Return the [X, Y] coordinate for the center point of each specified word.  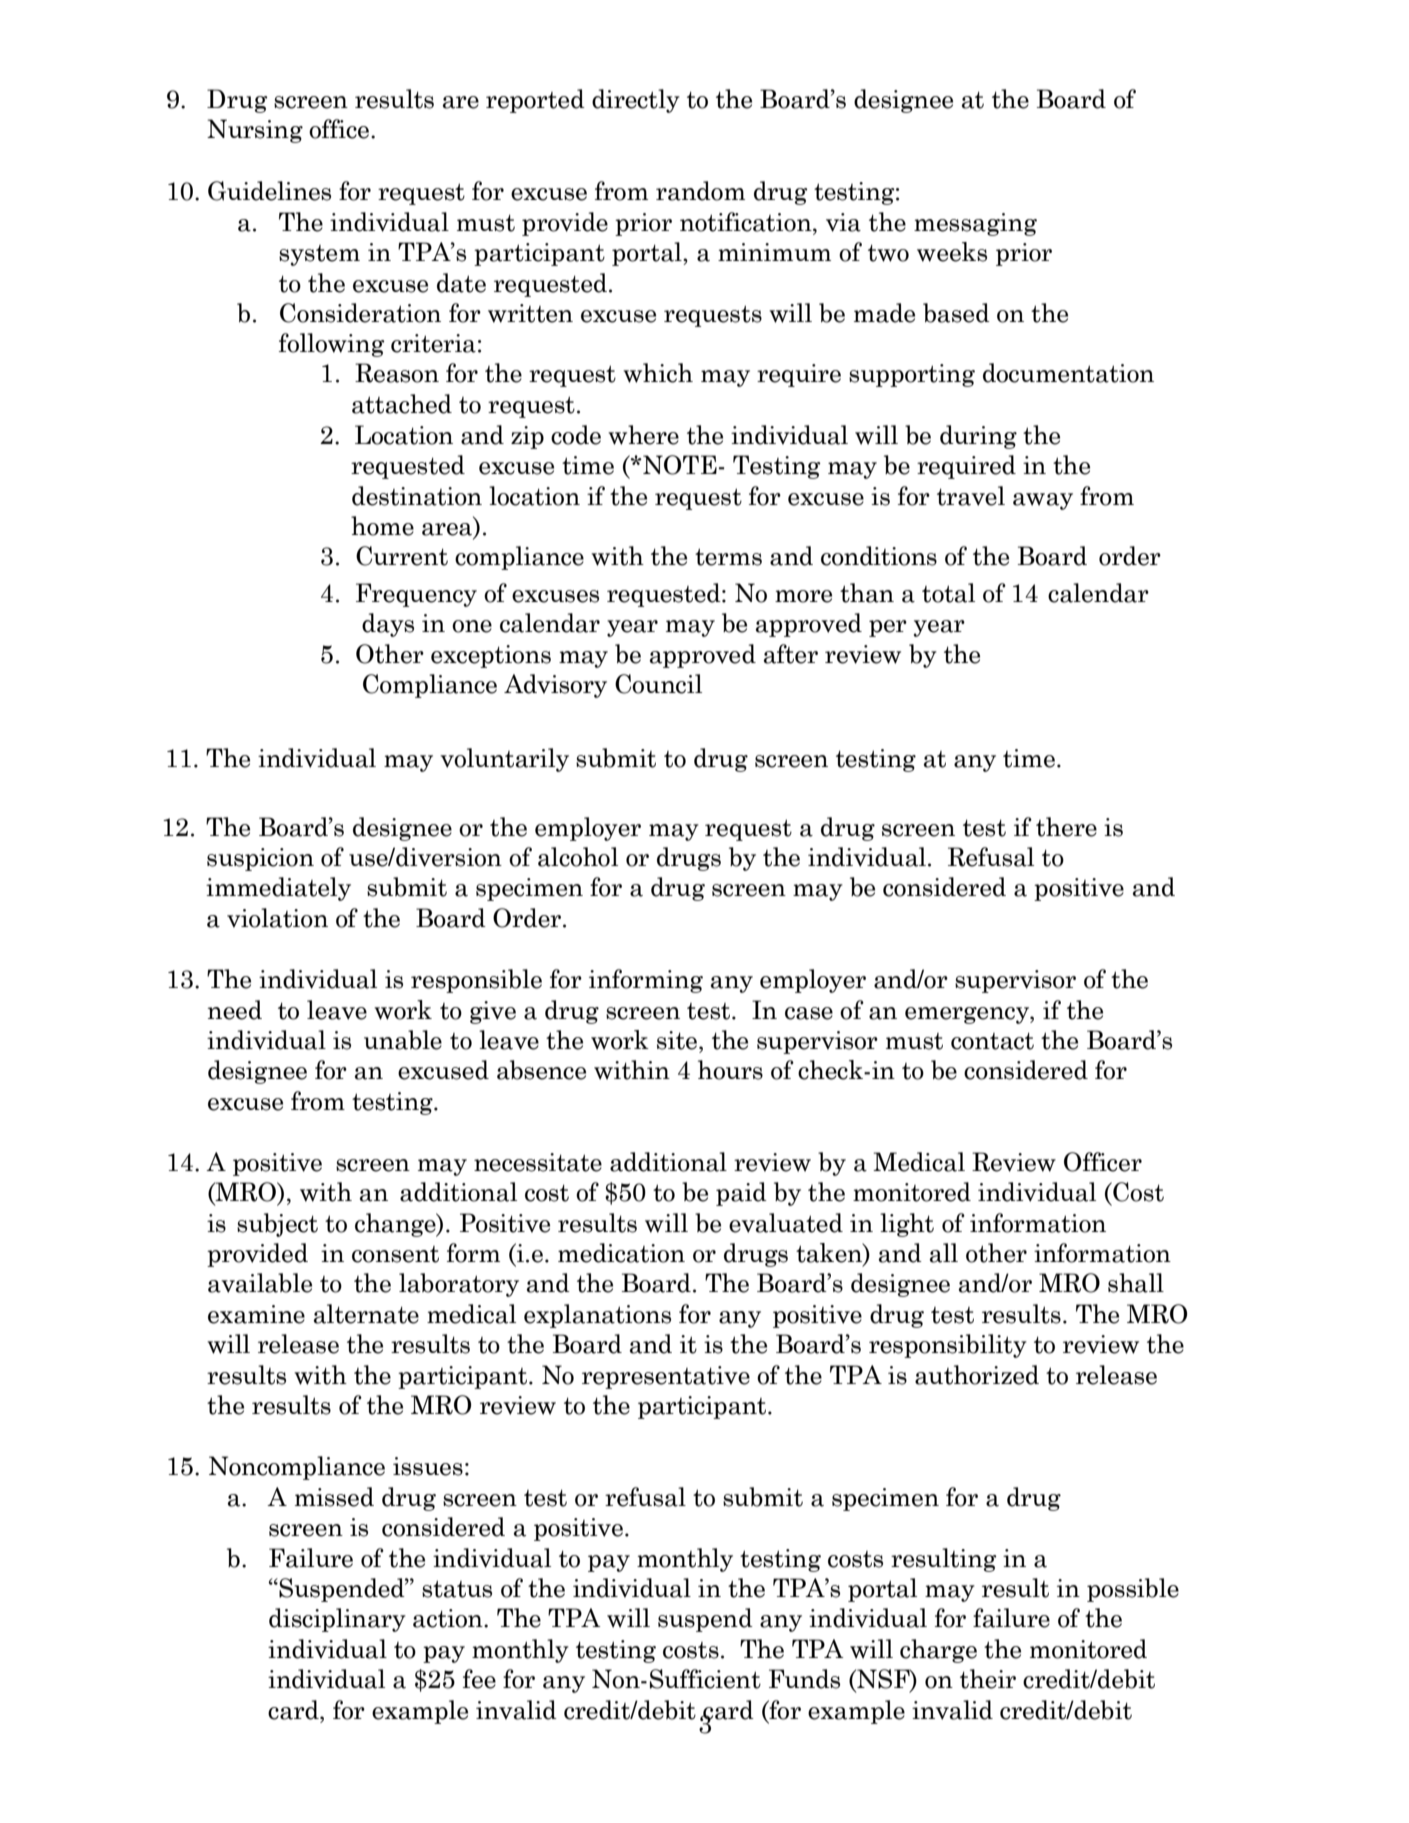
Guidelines [269, 191]
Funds [804, 1679]
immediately [278, 889]
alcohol [578, 857]
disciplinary [337, 1620]
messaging [975, 224]
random [700, 191]
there [1066, 827]
